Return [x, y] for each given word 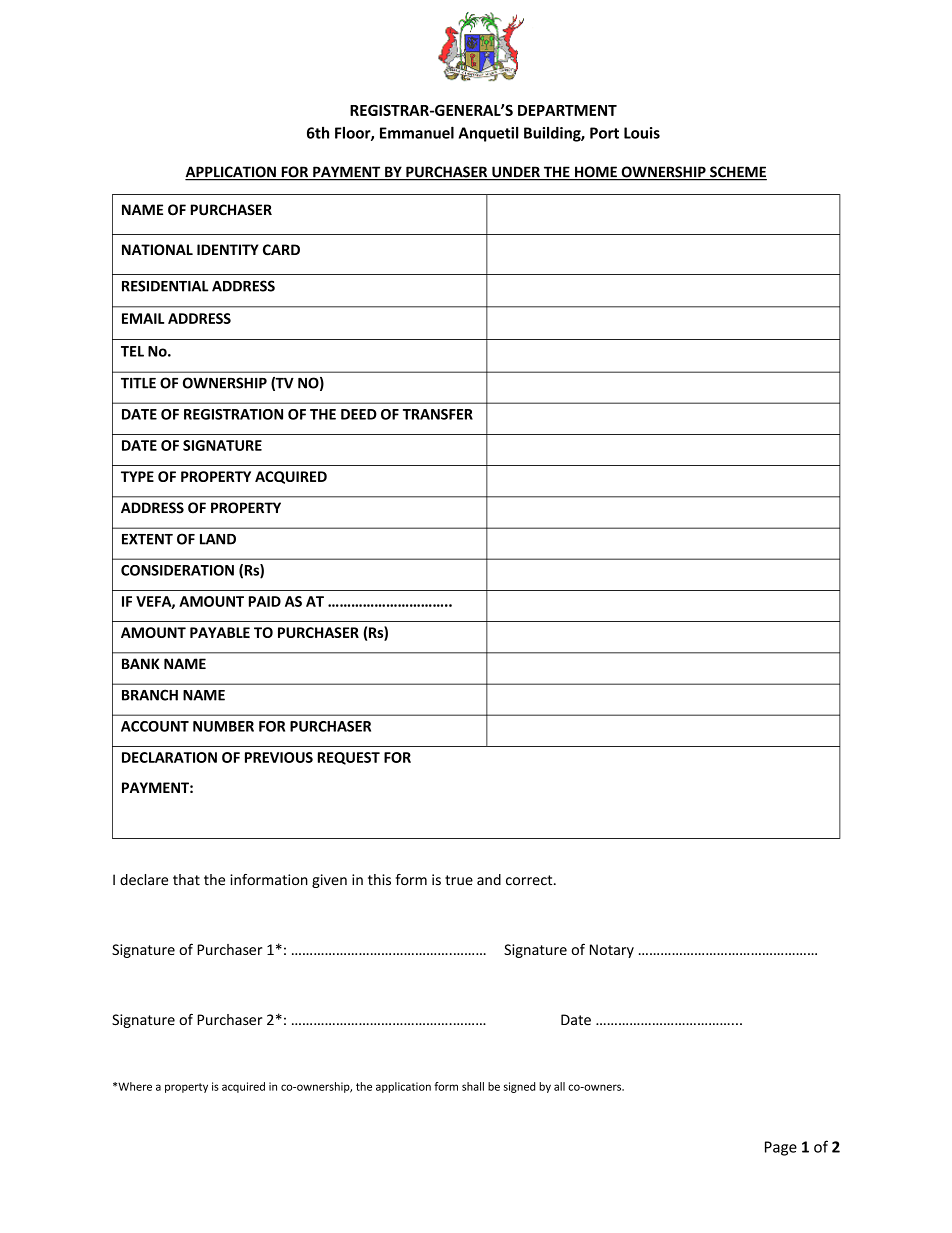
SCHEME [737, 173]
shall [473, 1086]
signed [519, 1087]
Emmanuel [417, 132]
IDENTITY [228, 249]
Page [781, 1148]
